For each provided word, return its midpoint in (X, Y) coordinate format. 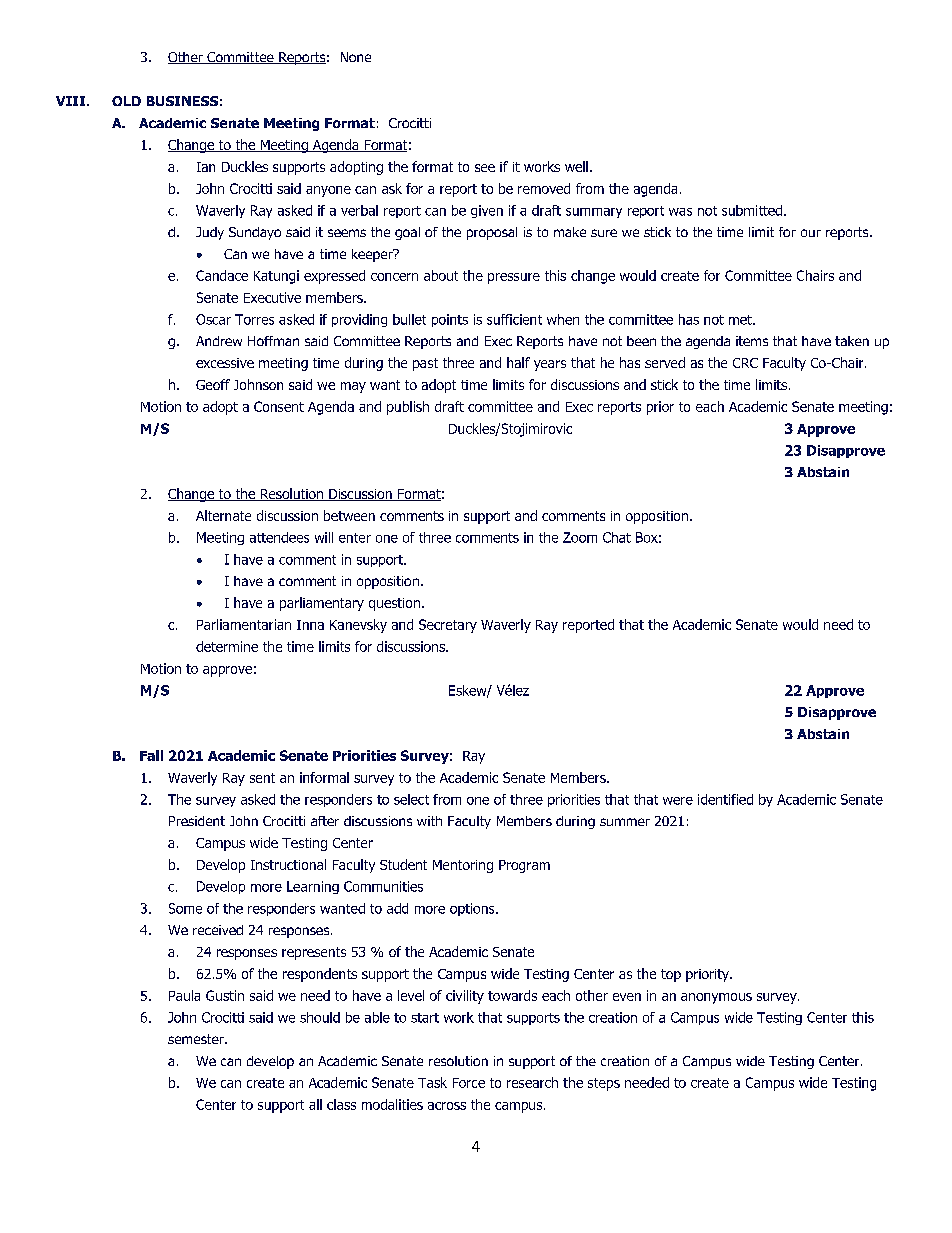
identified (725, 799)
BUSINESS (182, 101)
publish (408, 408)
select (411, 799)
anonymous (716, 998)
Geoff (213, 384)
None (356, 57)
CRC (745, 363)
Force (469, 1083)
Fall (151, 755)
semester (197, 1039)
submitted (752, 210)
